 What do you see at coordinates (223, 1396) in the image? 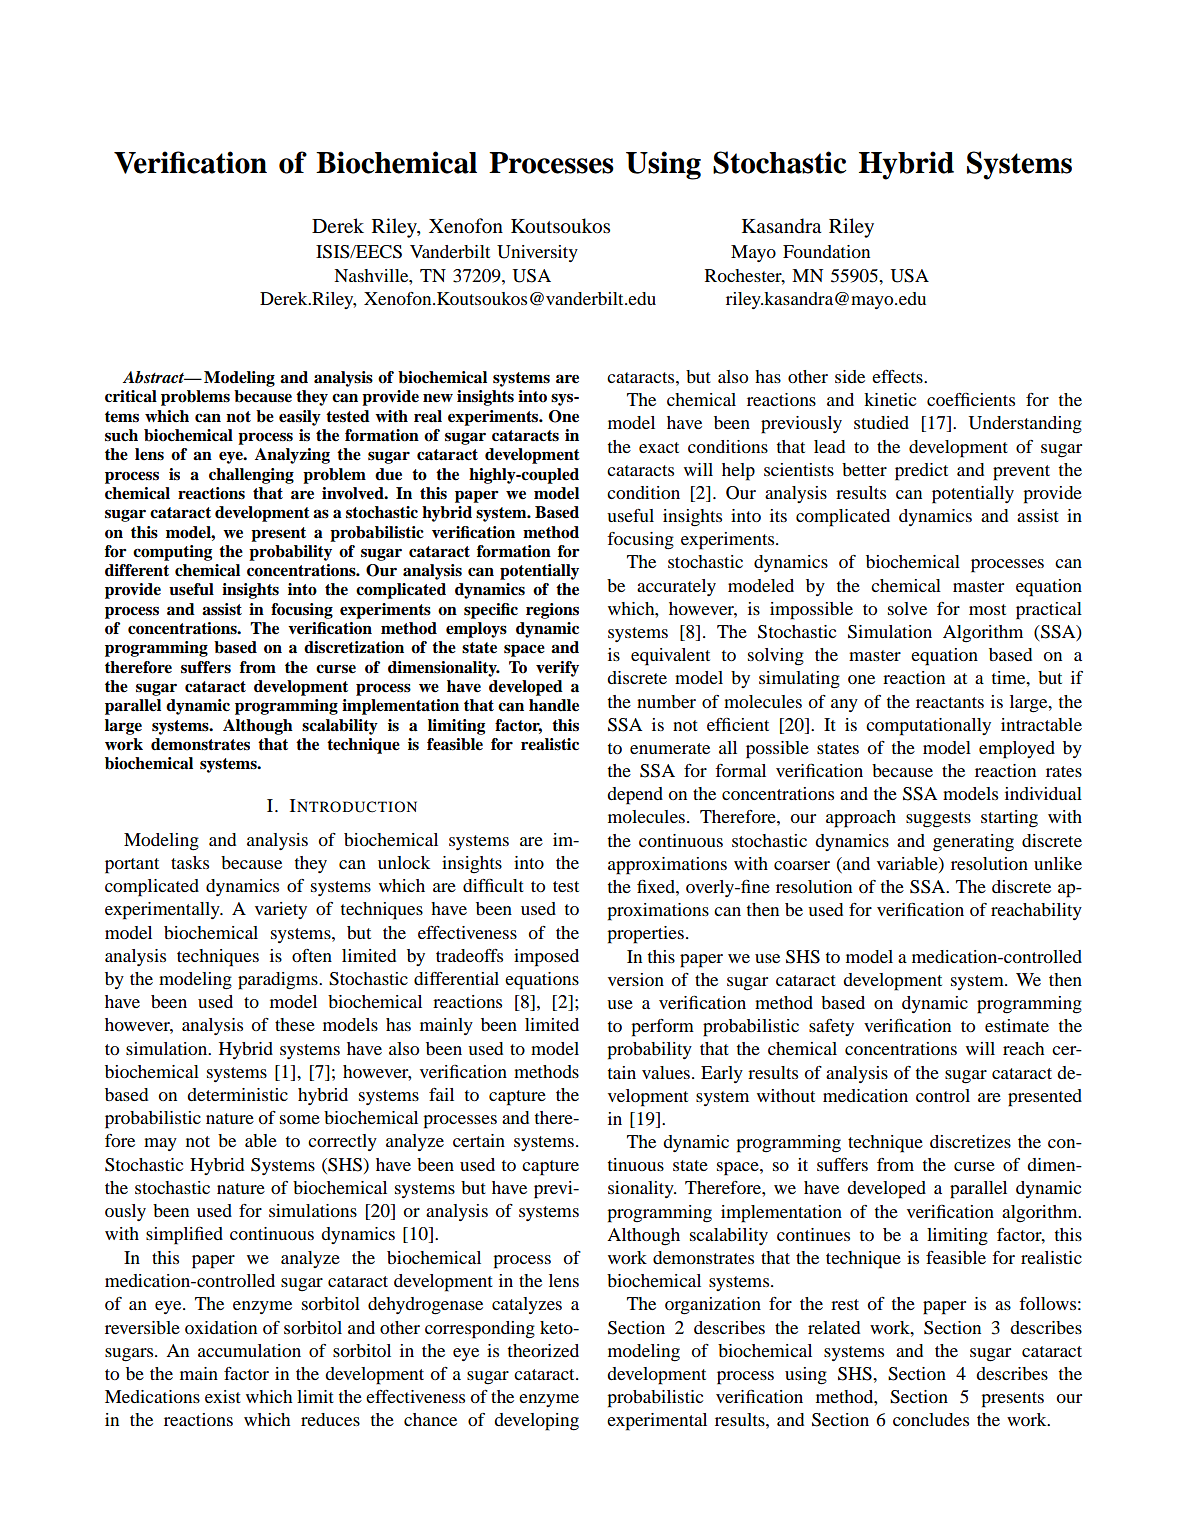
I see `exist` at bounding box center [223, 1396].
